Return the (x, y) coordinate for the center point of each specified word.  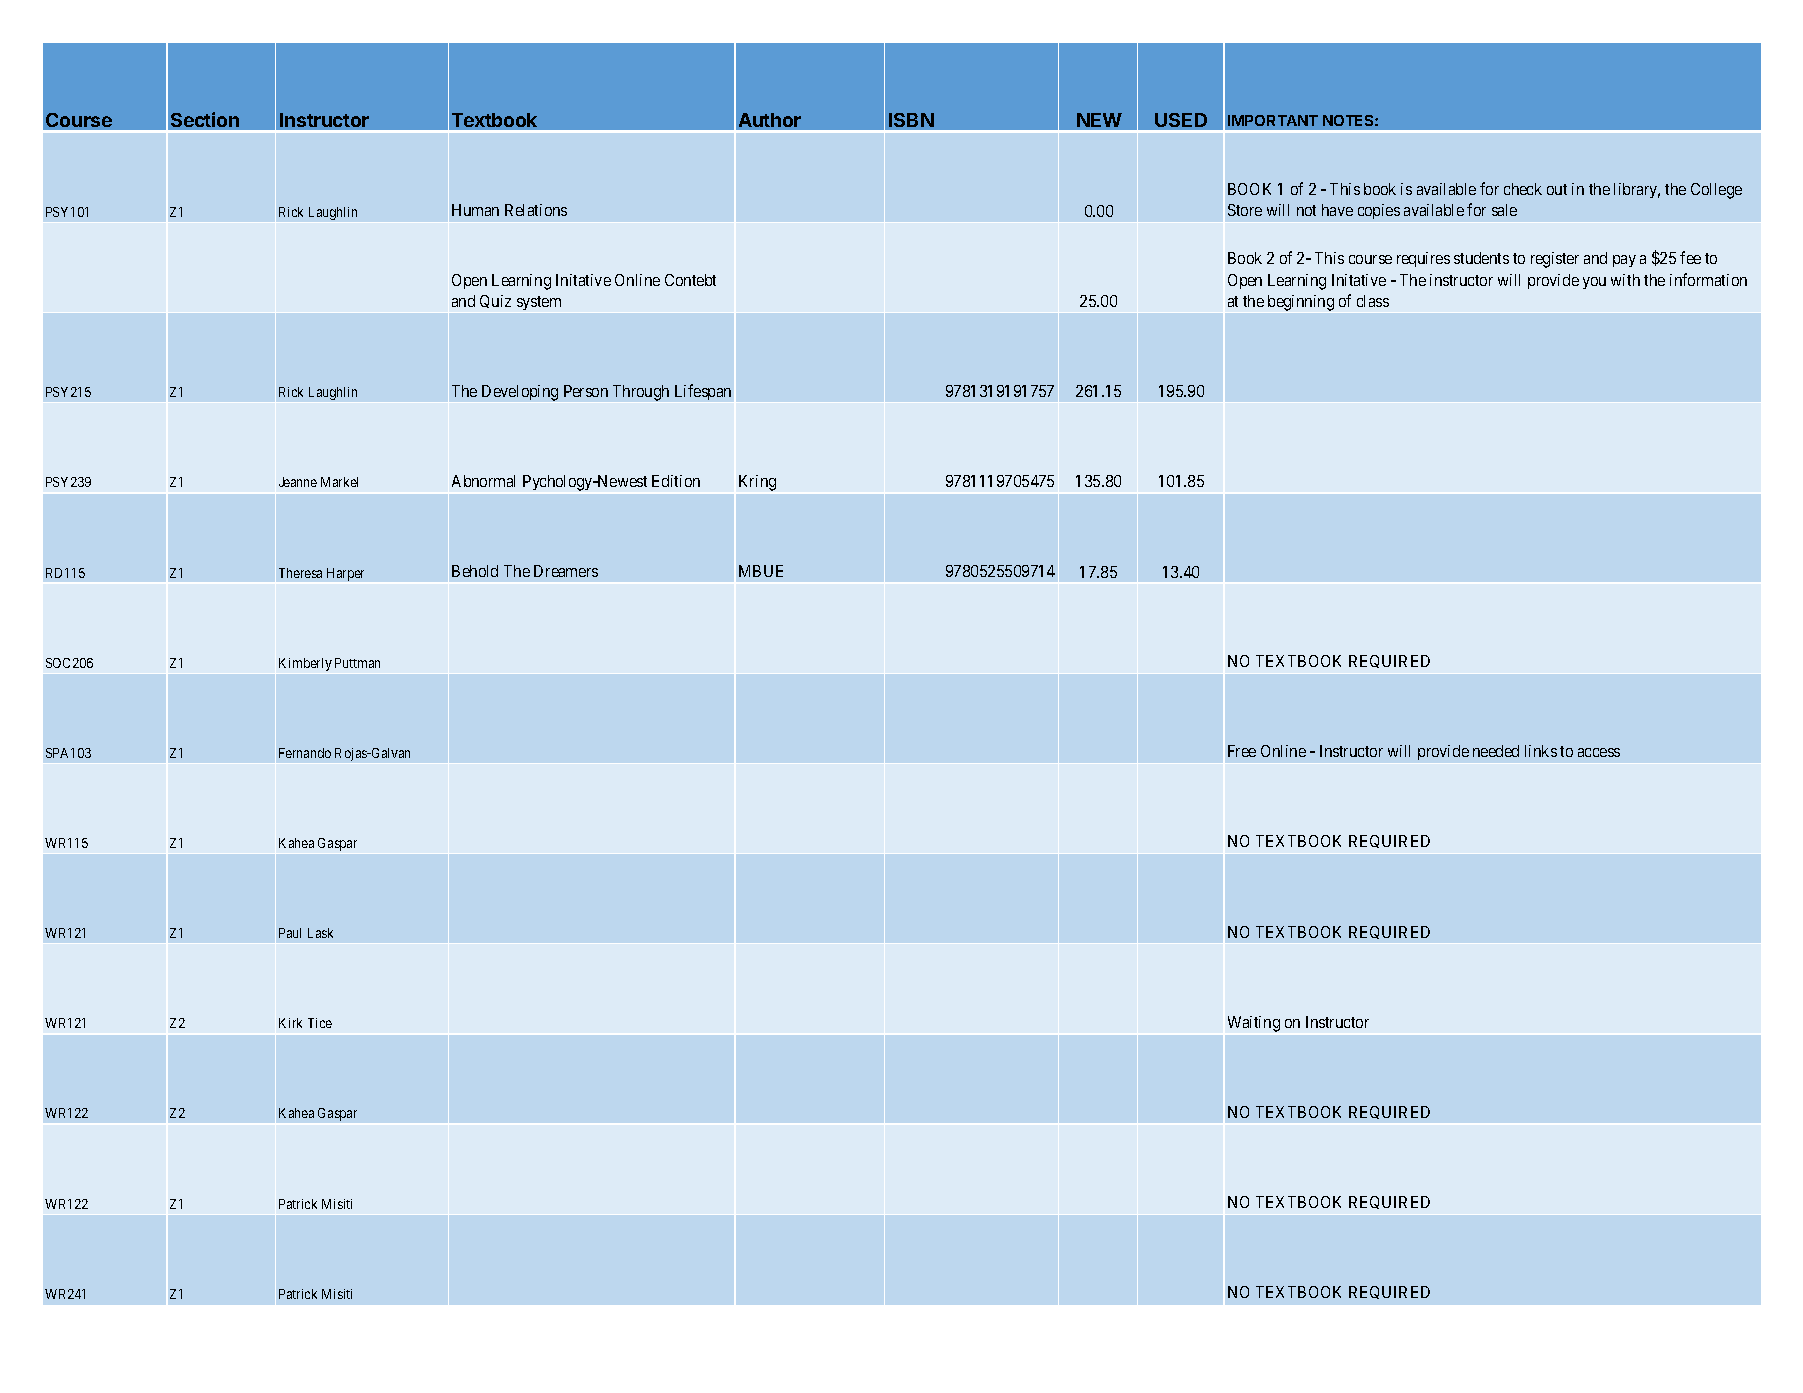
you (1594, 283)
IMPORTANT (1273, 120)
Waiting (1254, 1024)
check (1523, 189)
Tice (320, 1023)
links (1541, 751)
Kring (757, 483)
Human (475, 210)
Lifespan (703, 392)
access (1599, 752)
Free (1242, 751)
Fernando (305, 753)
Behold (475, 571)
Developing (520, 393)
